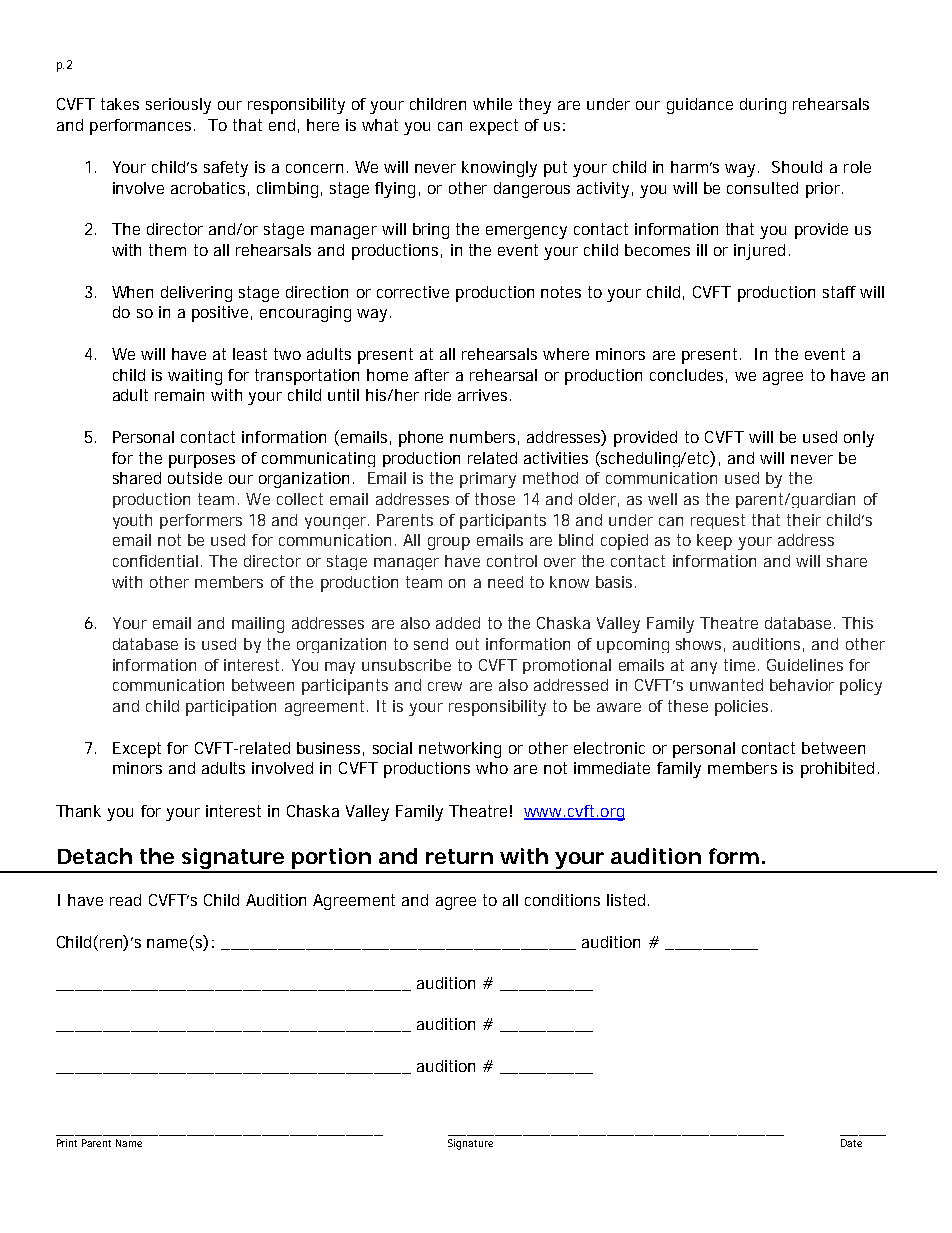  Describe the element at coordinates (484, 395) in the screenshot. I see `arrives` at that location.
